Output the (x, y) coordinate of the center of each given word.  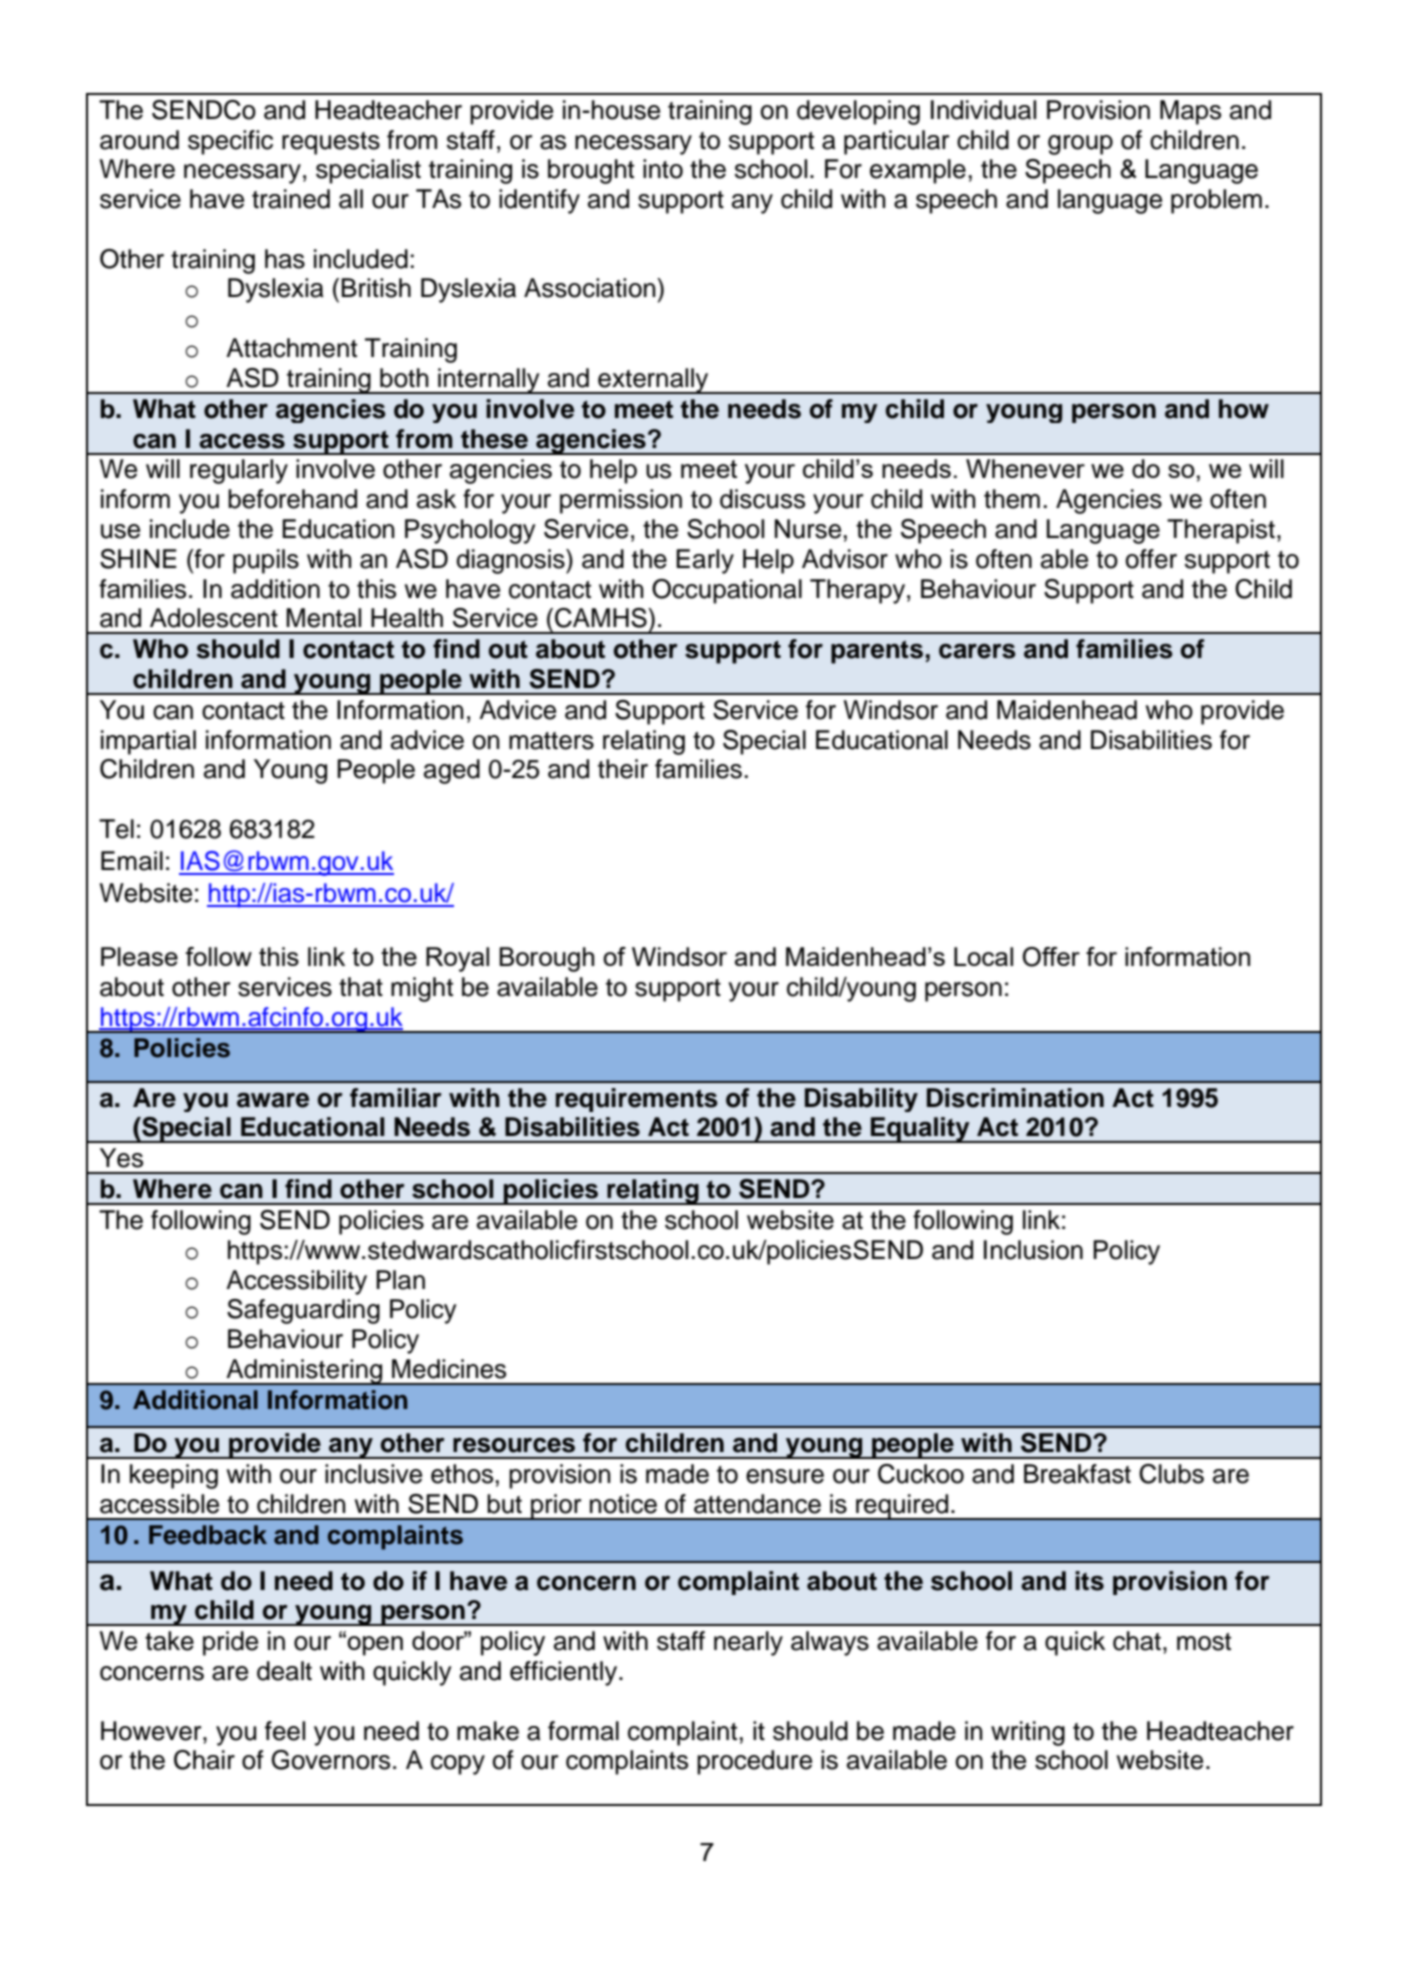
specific (230, 142)
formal (583, 1731)
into (663, 169)
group (1080, 145)
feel (285, 1731)
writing (1028, 1733)
